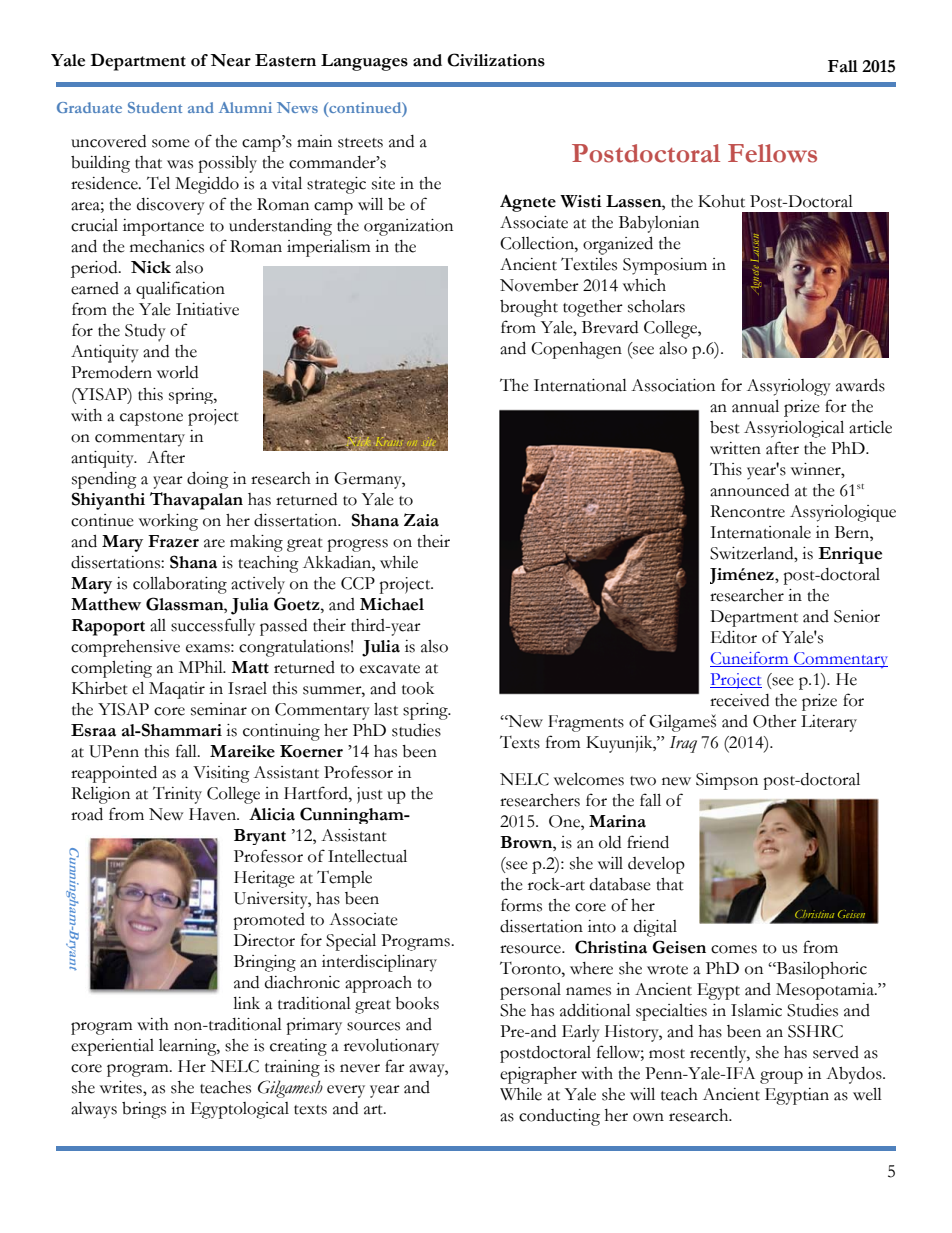 The height and width of the screenshot is (1233, 952). Describe the element at coordinates (755, 406) in the screenshot. I see `annual` at that location.
